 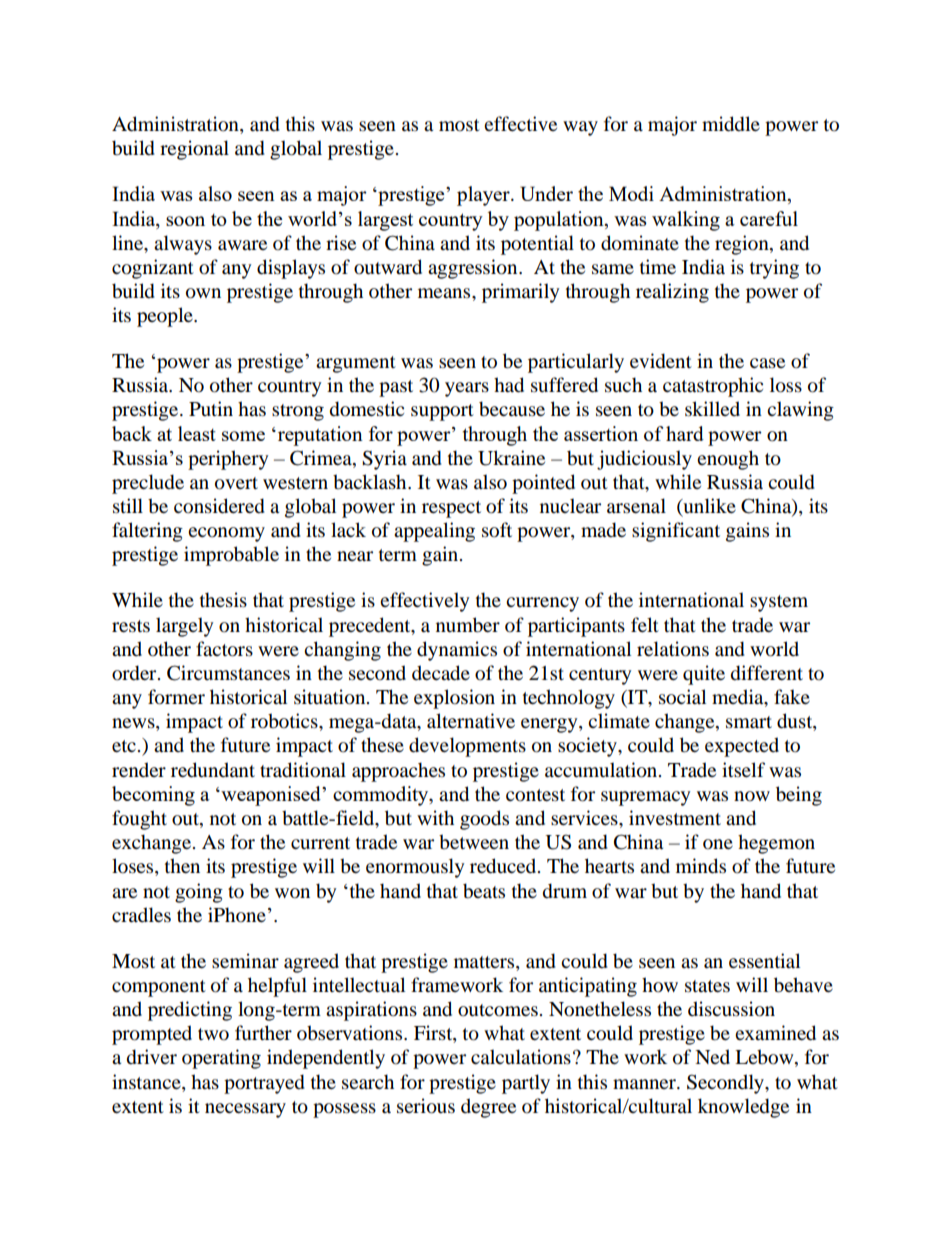 What do you see at coordinates (221, 1059) in the image?
I see `operating` at bounding box center [221, 1059].
